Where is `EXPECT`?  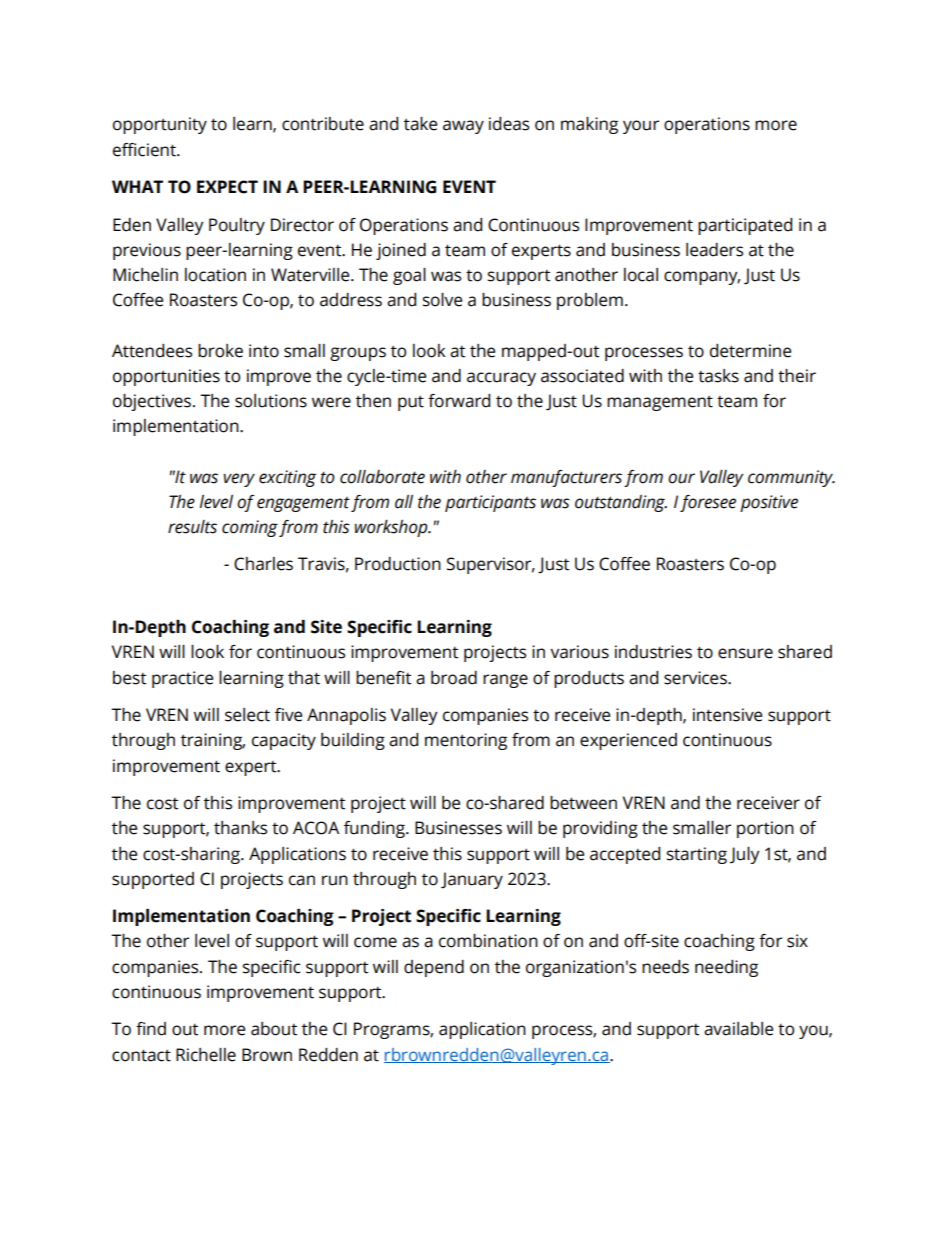 EXPECT is located at coordinates (227, 187).
